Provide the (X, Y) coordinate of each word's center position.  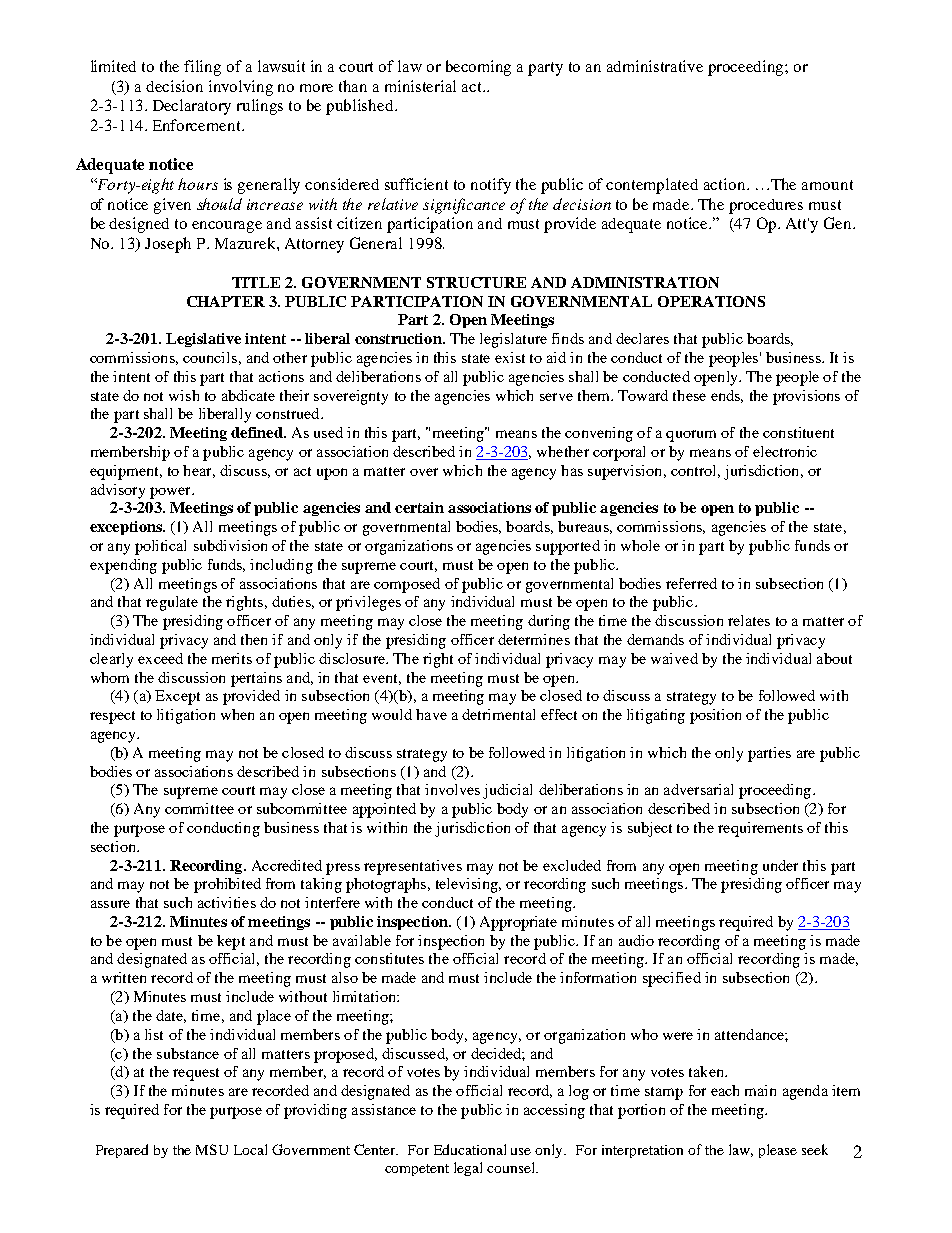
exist (510, 357)
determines (534, 639)
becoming (478, 68)
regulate (172, 603)
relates (749, 620)
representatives (413, 867)
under (780, 865)
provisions (806, 397)
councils (210, 357)
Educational (470, 1149)
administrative (655, 66)
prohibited (227, 885)
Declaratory (192, 107)
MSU (212, 1149)
